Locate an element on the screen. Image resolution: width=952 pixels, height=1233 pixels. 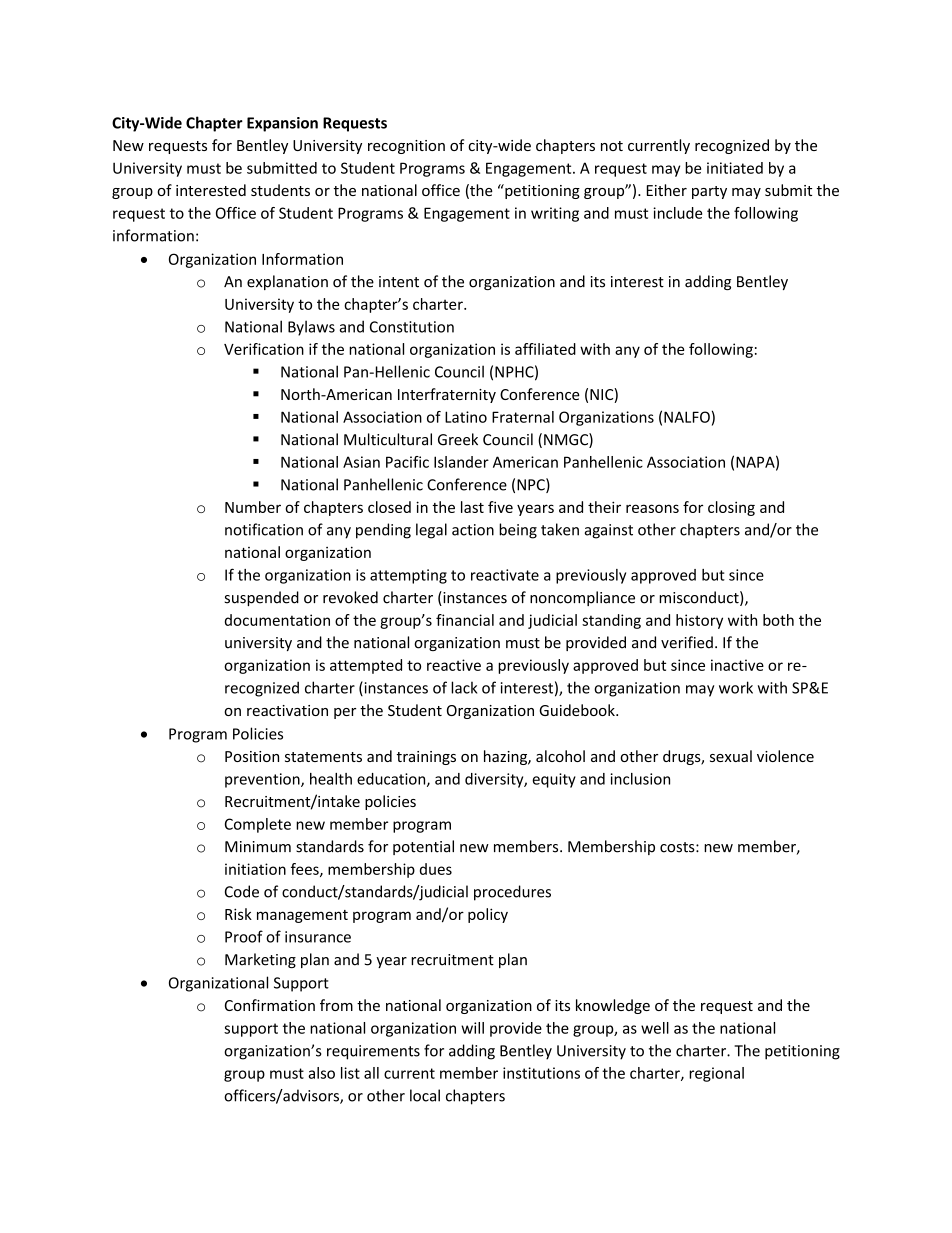
closing is located at coordinates (731, 508).
